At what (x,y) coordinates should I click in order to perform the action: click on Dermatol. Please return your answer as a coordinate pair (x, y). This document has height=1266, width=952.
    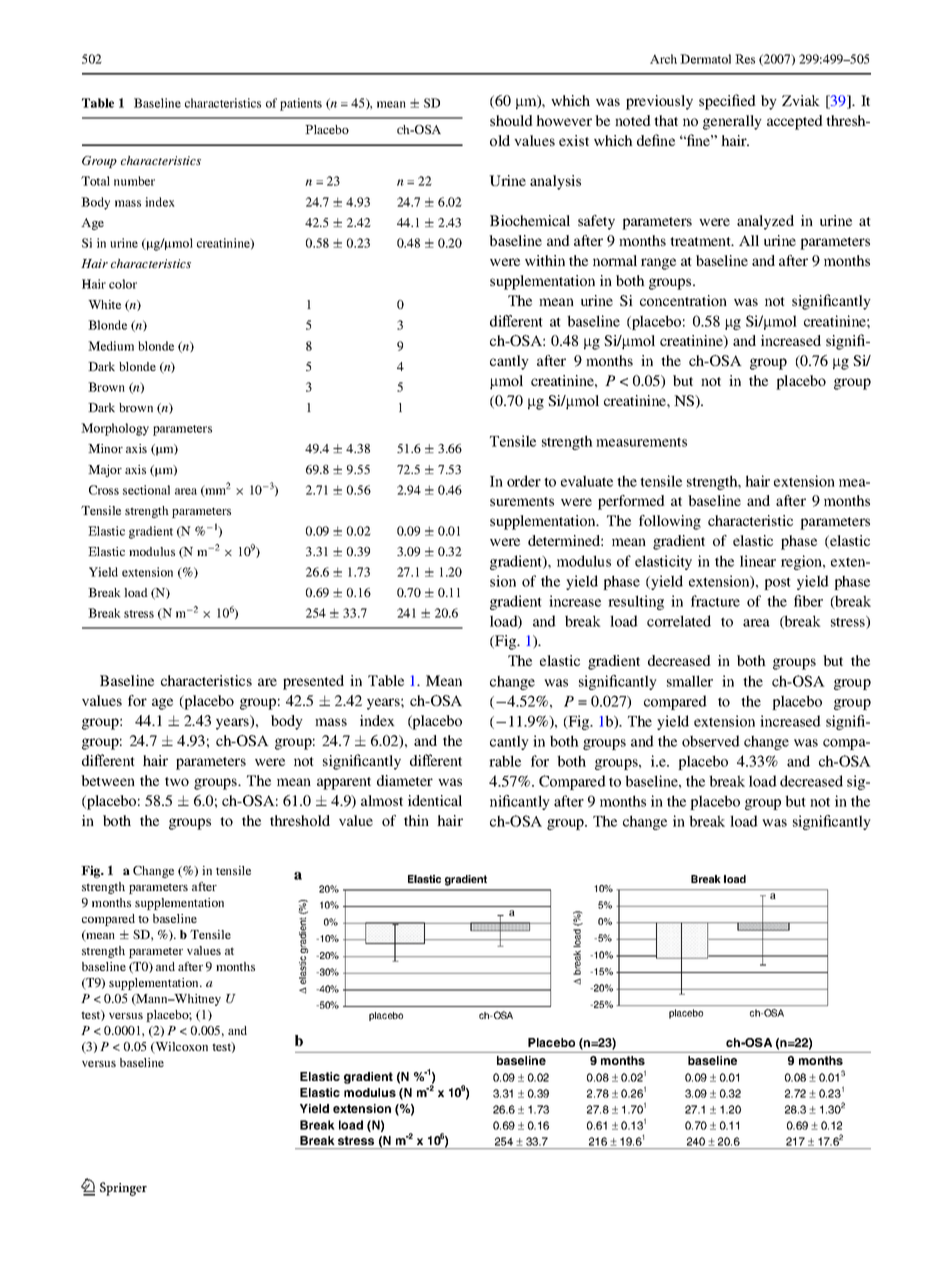
    Looking at the image, I should click on (705, 59).
